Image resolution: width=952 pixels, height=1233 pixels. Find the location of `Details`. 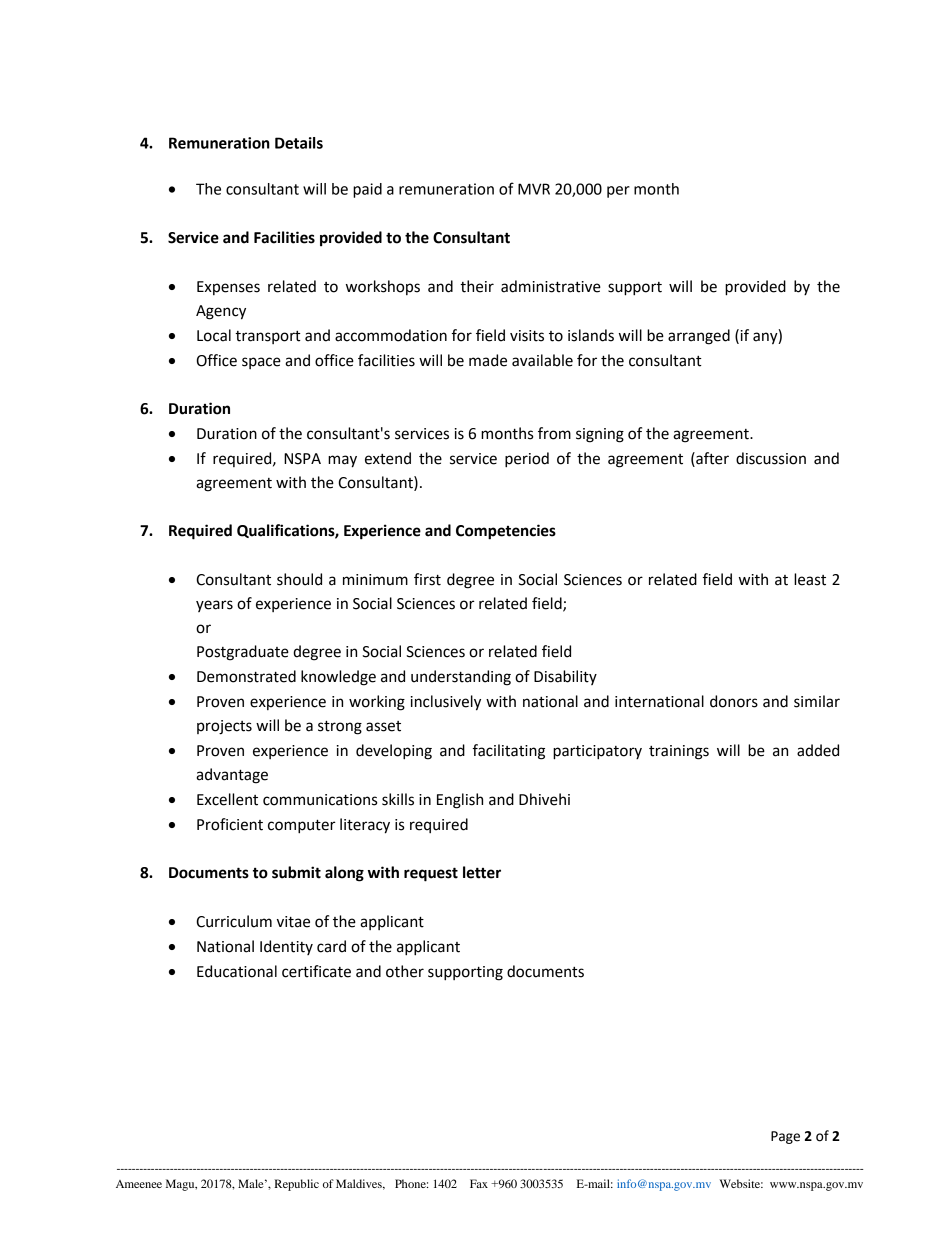

Details is located at coordinates (299, 143).
